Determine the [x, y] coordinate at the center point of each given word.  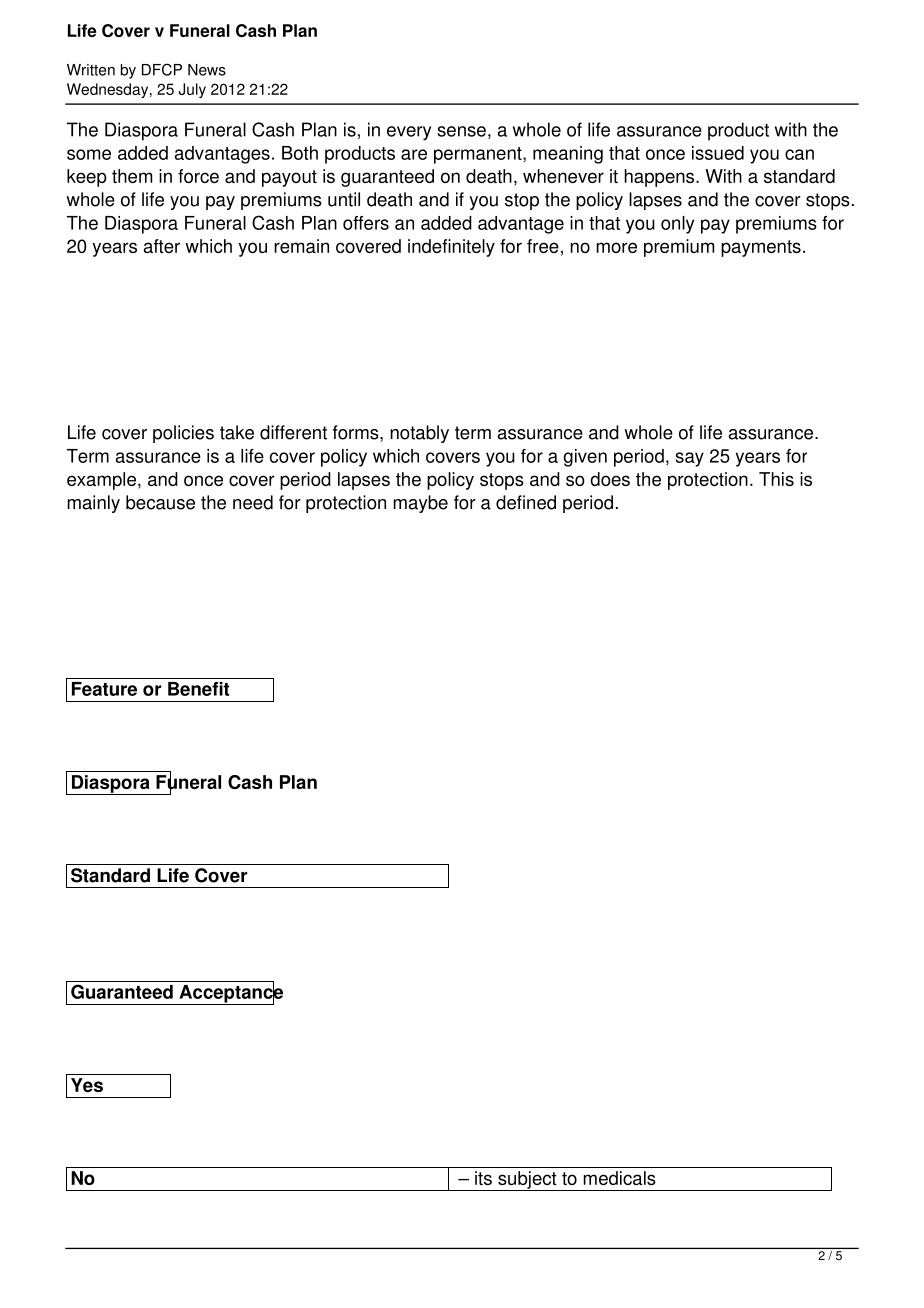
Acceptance [230, 993]
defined [526, 502]
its [483, 1178]
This [776, 479]
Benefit [198, 689]
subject [527, 1181]
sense [461, 131]
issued [718, 153]
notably [419, 434]
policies [183, 434]
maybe [420, 504]
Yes [87, 1085]
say [689, 459]
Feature [104, 689]
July [192, 90]
